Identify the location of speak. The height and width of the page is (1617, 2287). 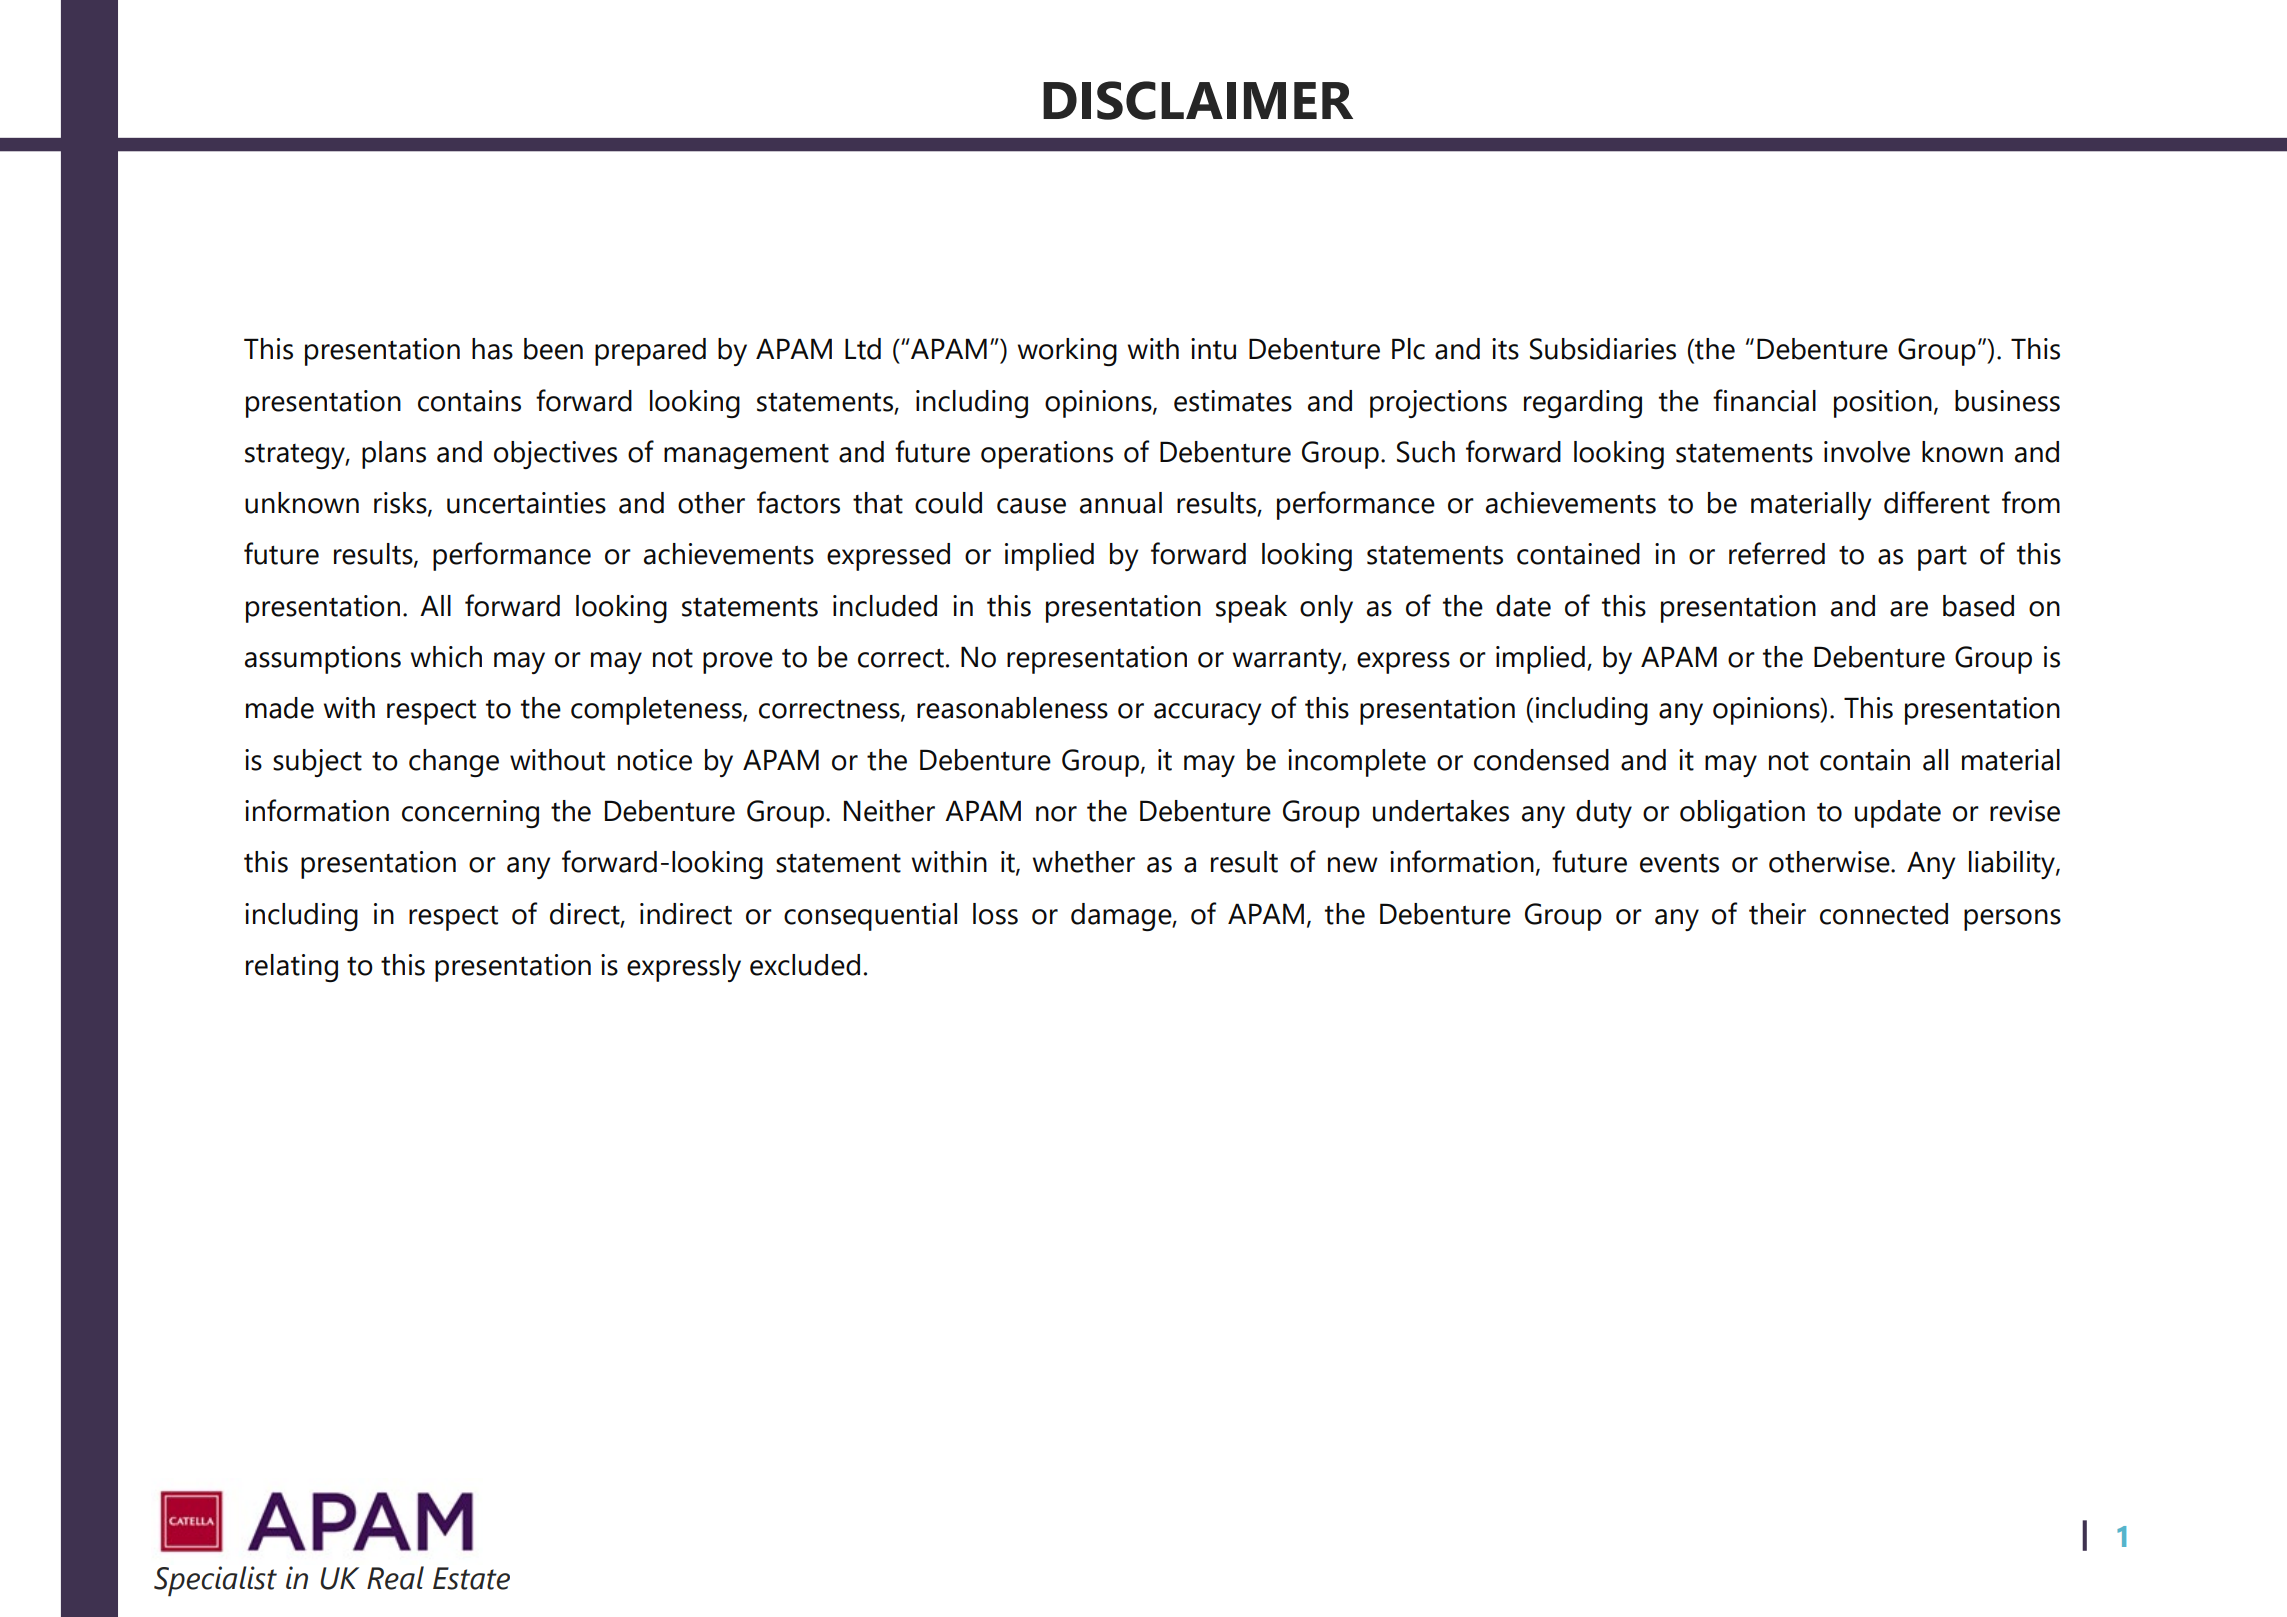
(1251, 609).
